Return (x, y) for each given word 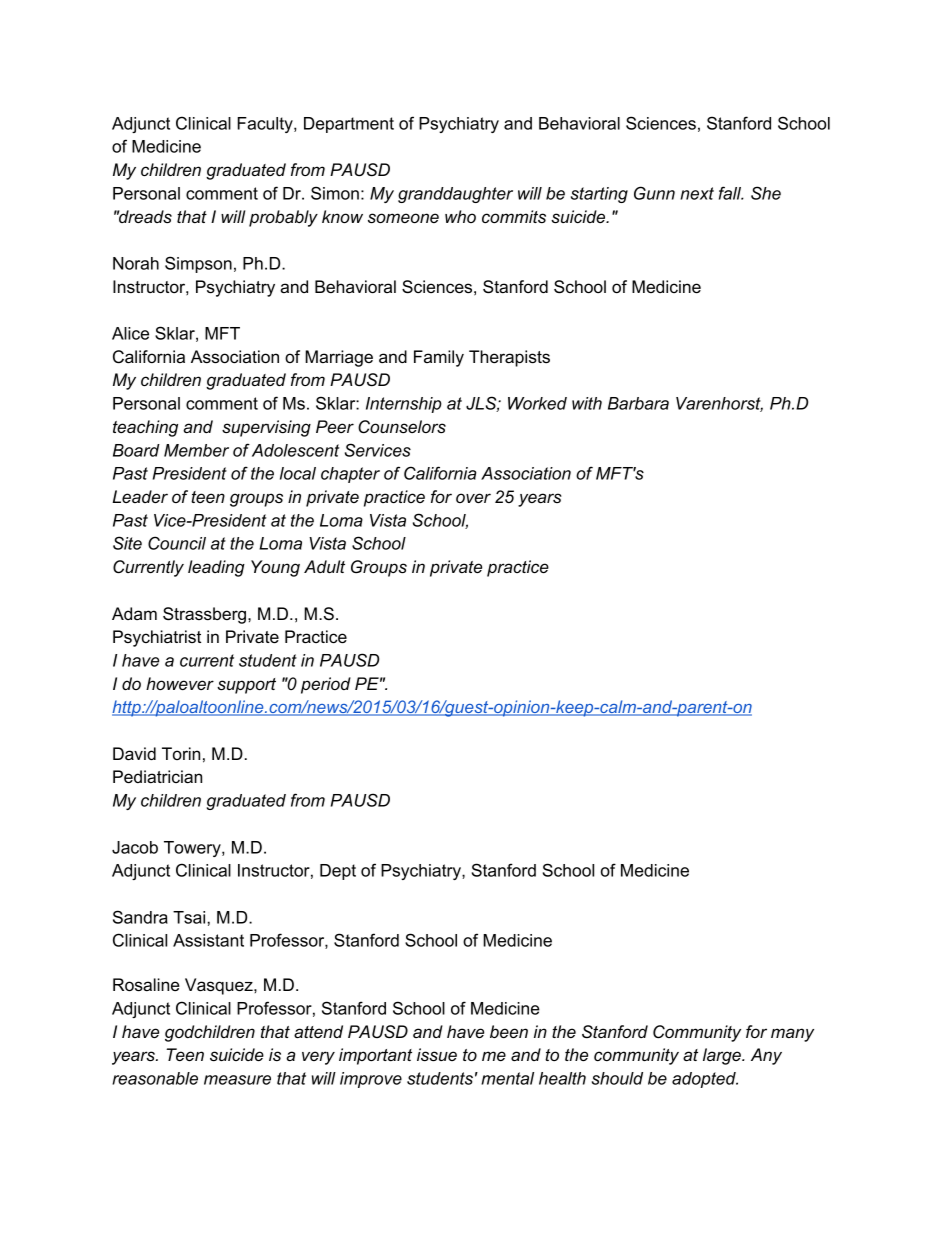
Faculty (266, 125)
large (723, 1056)
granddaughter (455, 195)
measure (237, 1080)
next (697, 193)
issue (437, 1054)
